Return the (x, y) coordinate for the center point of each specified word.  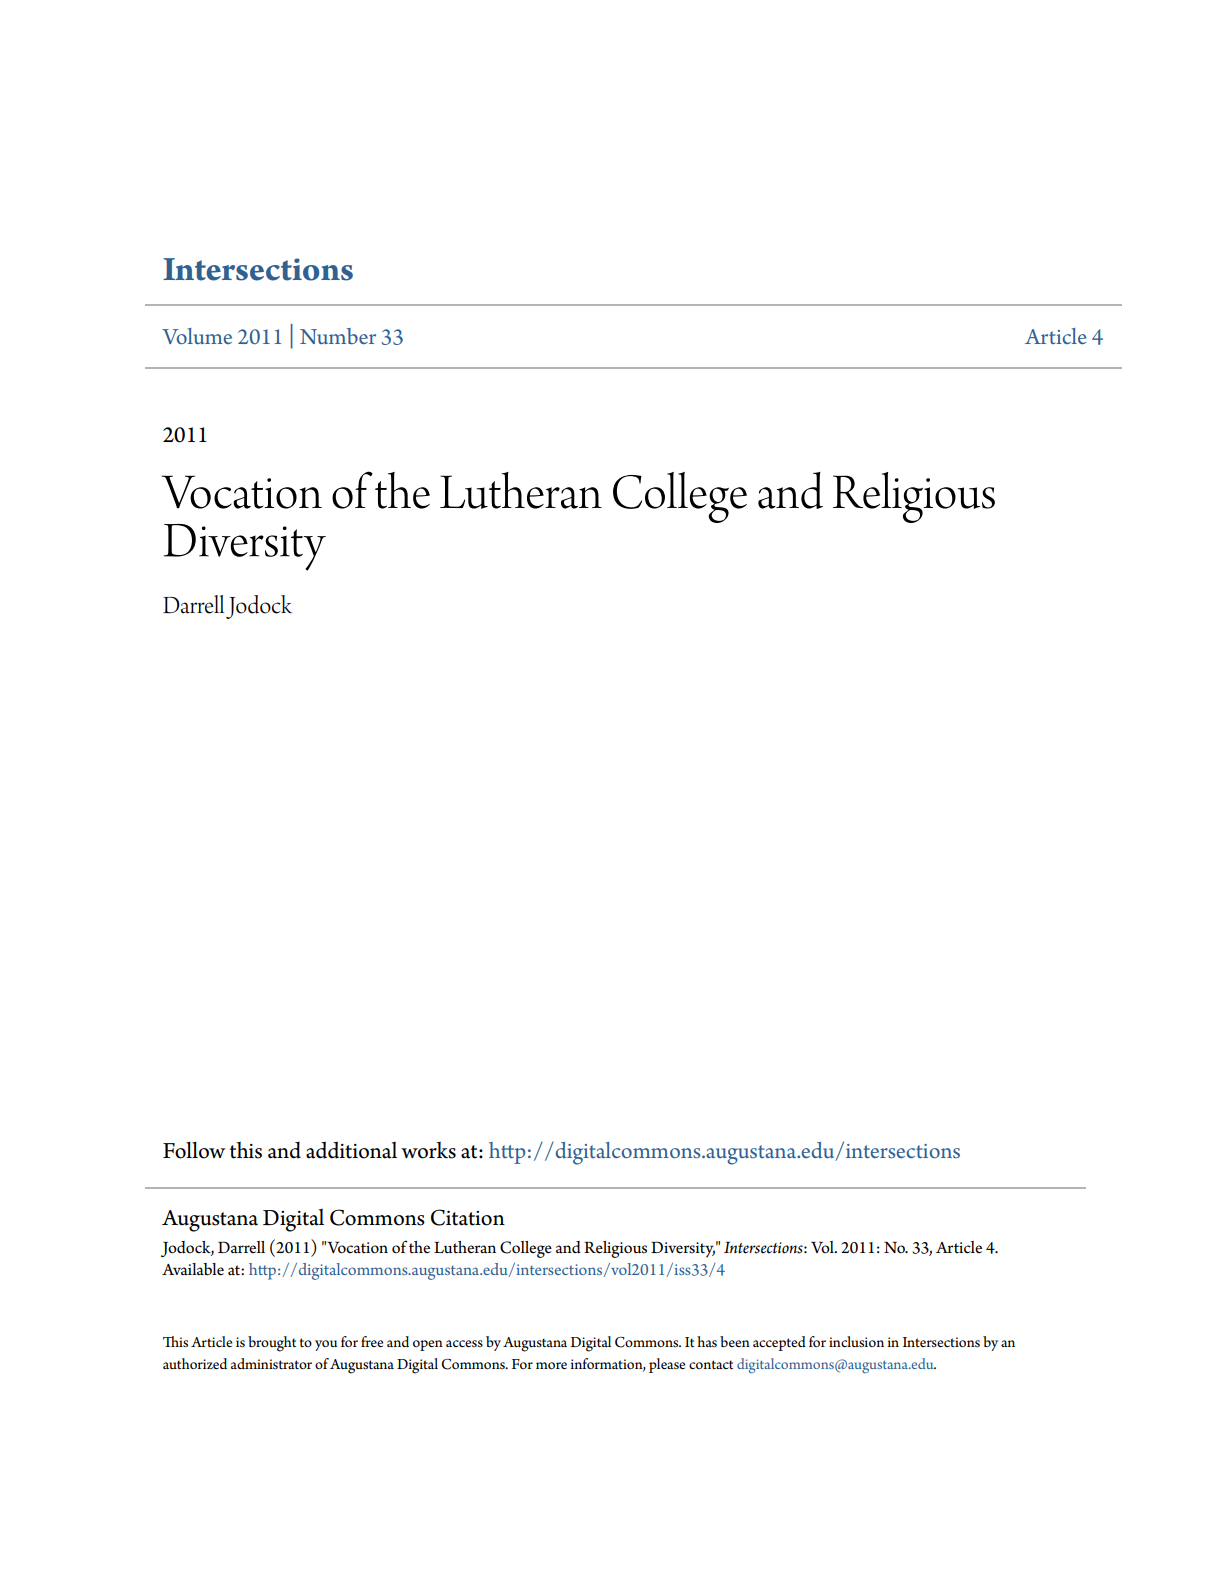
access (464, 1343)
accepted (779, 1343)
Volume (197, 336)
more (551, 1365)
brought (272, 1344)
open (428, 1345)
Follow (194, 1150)
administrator (271, 1363)
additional (351, 1150)
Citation (468, 1217)
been (735, 1341)
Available (193, 1269)
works (428, 1150)
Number (338, 336)
